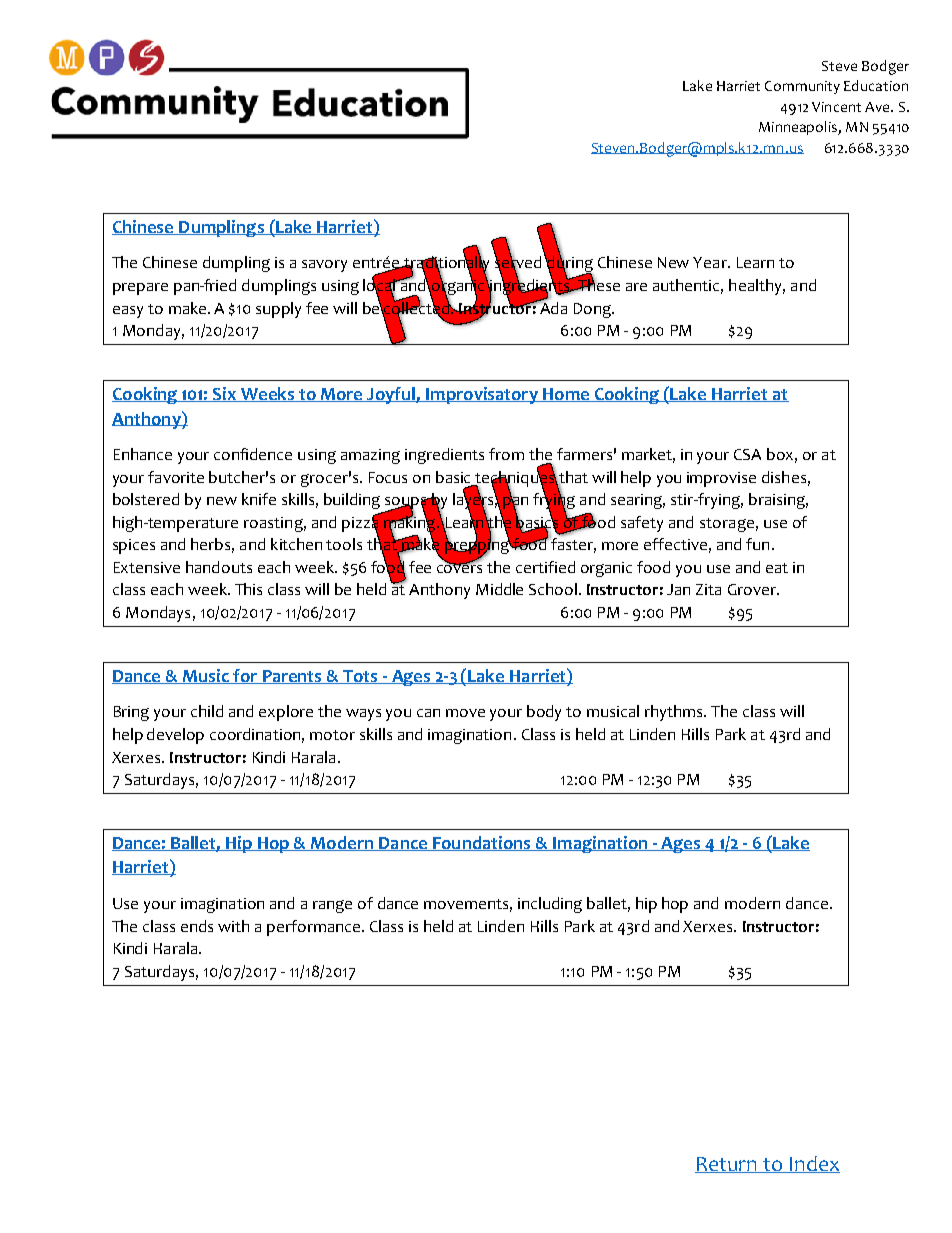 The height and width of the screenshot is (1233, 952). Describe the element at coordinates (753, 589) in the screenshot. I see `Grover` at that location.
